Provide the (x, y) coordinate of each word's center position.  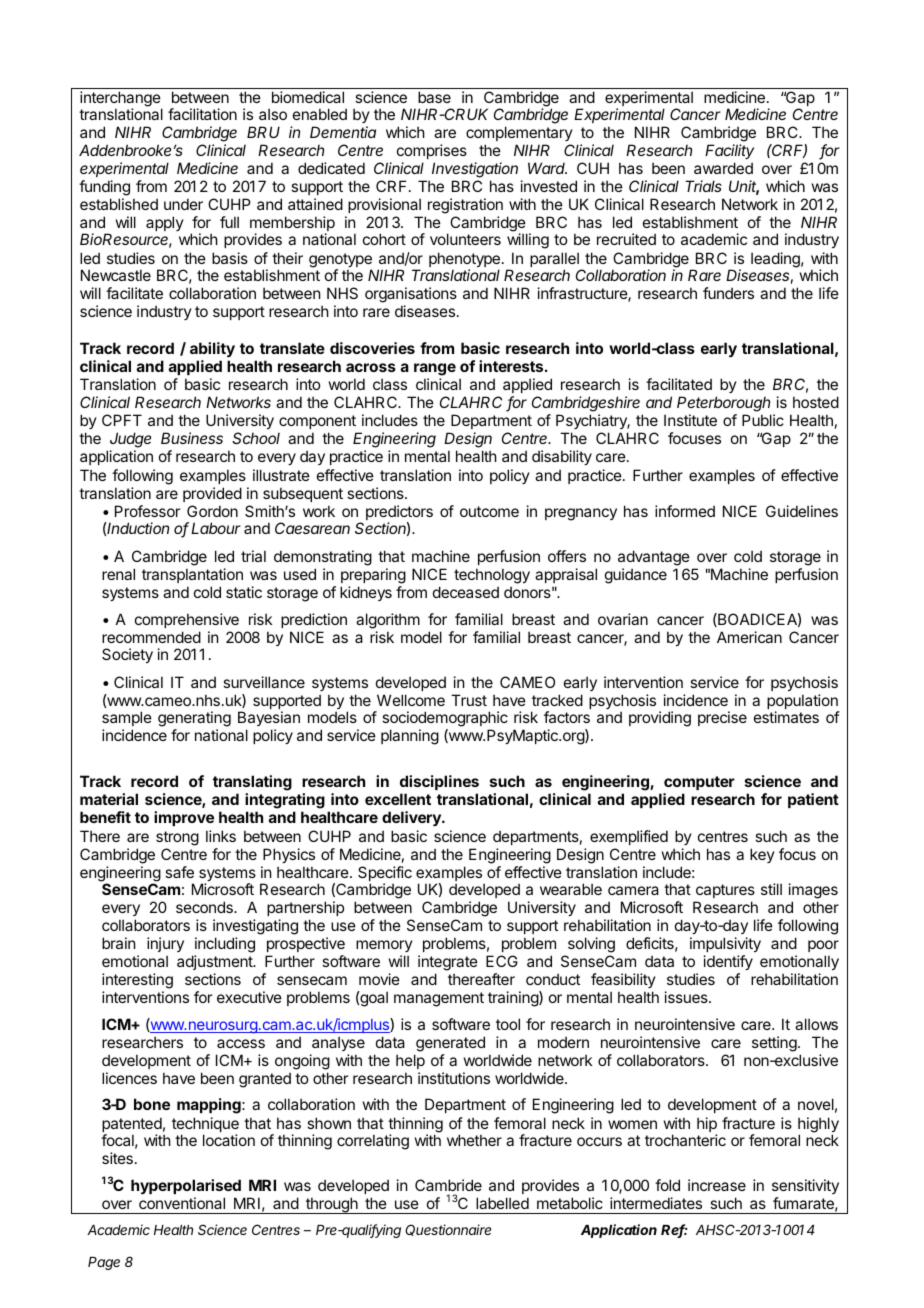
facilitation (202, 114)
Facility (729, 151)
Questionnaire (448, 1230)
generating (194, 720)
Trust (469, 700)
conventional (182, 1203)
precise (722, 718)
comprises (432, 151)
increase (717, 1185)
